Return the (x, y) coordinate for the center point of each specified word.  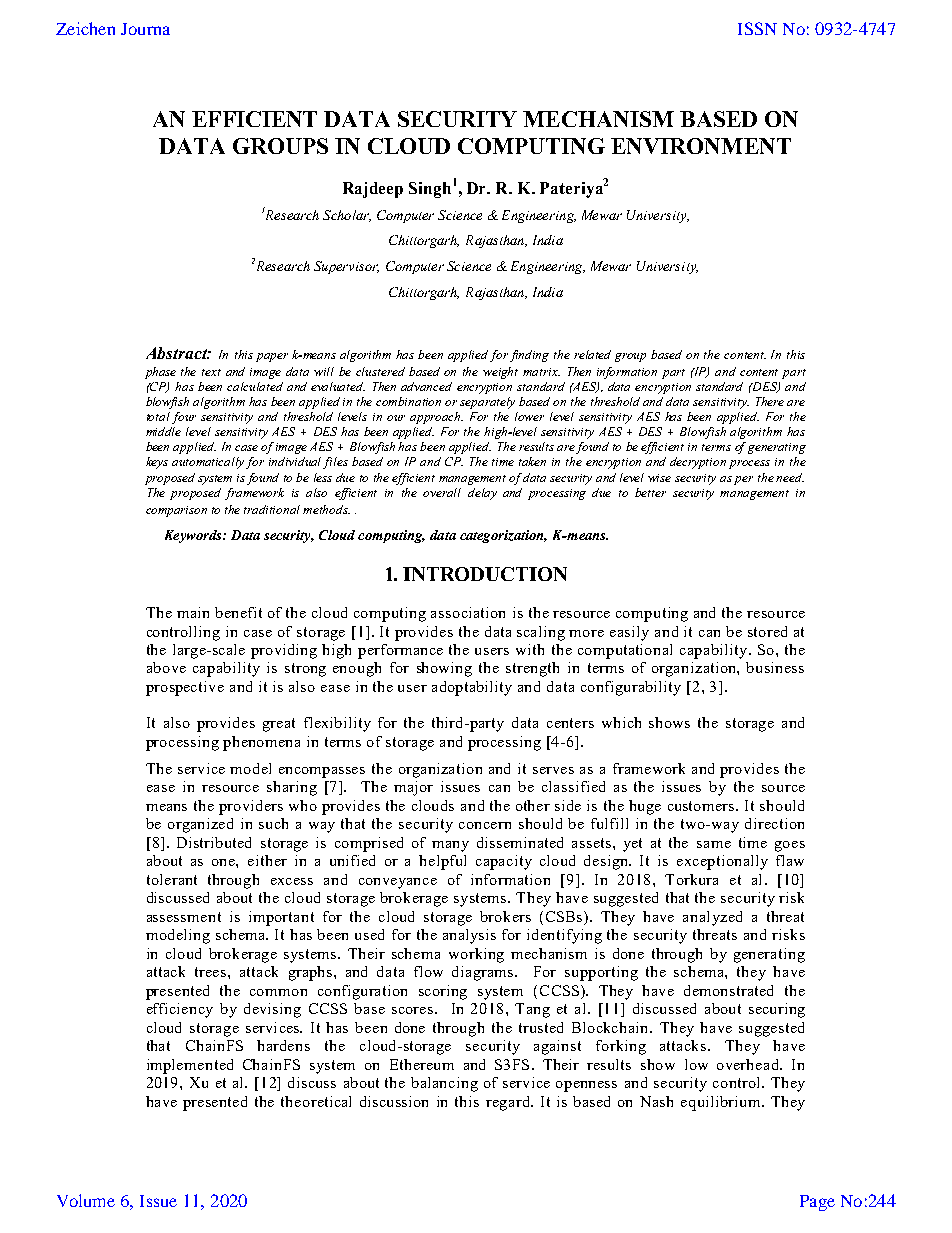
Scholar (347, 216)
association (468, 612)
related (592, 354)
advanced (426, 386)
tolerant (172, 879)
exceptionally (722, 862)
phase (160, 373)
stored (767, 631)
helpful (442, 862)
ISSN (757, 28)
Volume (86, 1200)
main (193, 612)
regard (509, 1103)
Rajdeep (373, 190)
